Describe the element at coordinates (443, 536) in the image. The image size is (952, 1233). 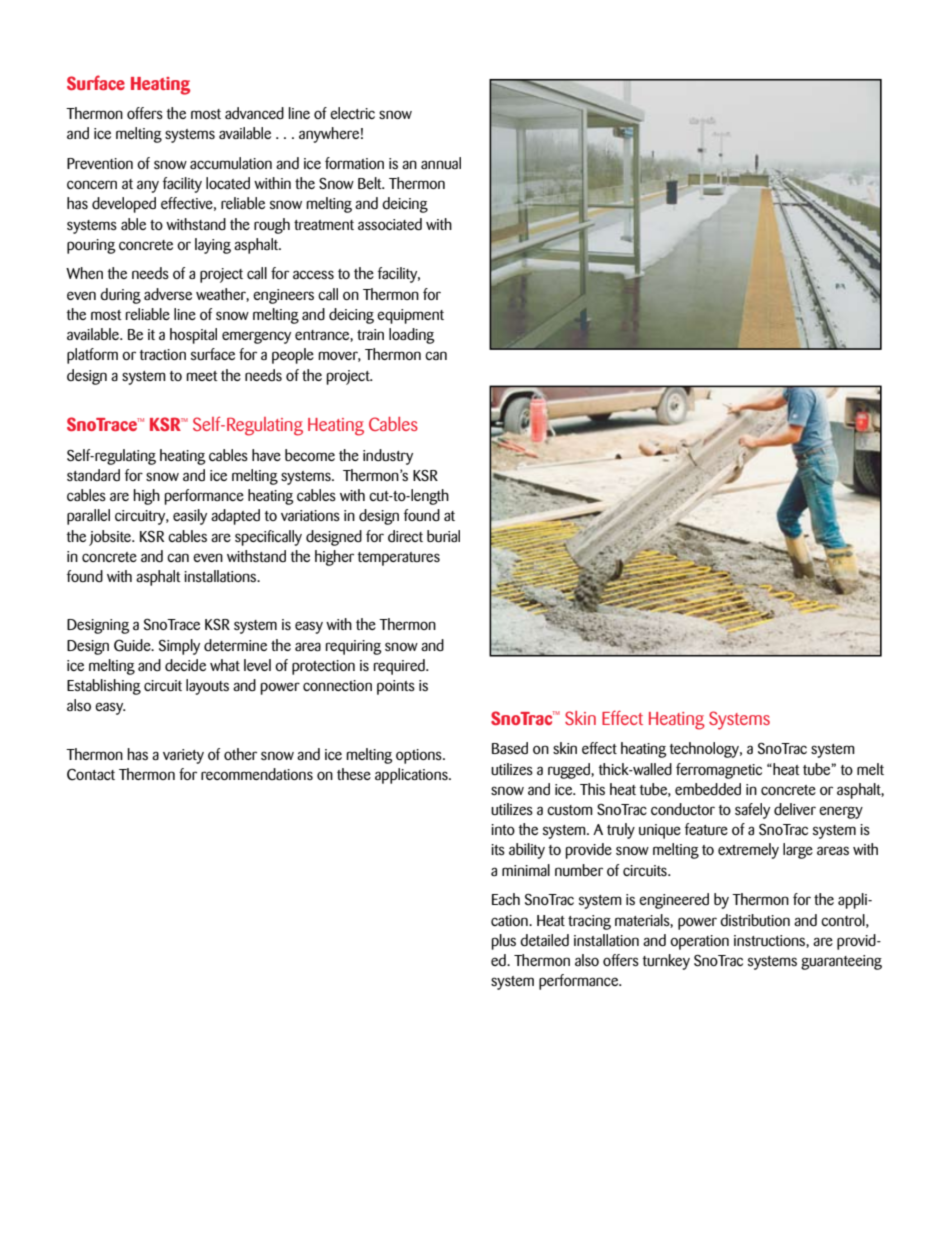
I see `burial` at that location.
